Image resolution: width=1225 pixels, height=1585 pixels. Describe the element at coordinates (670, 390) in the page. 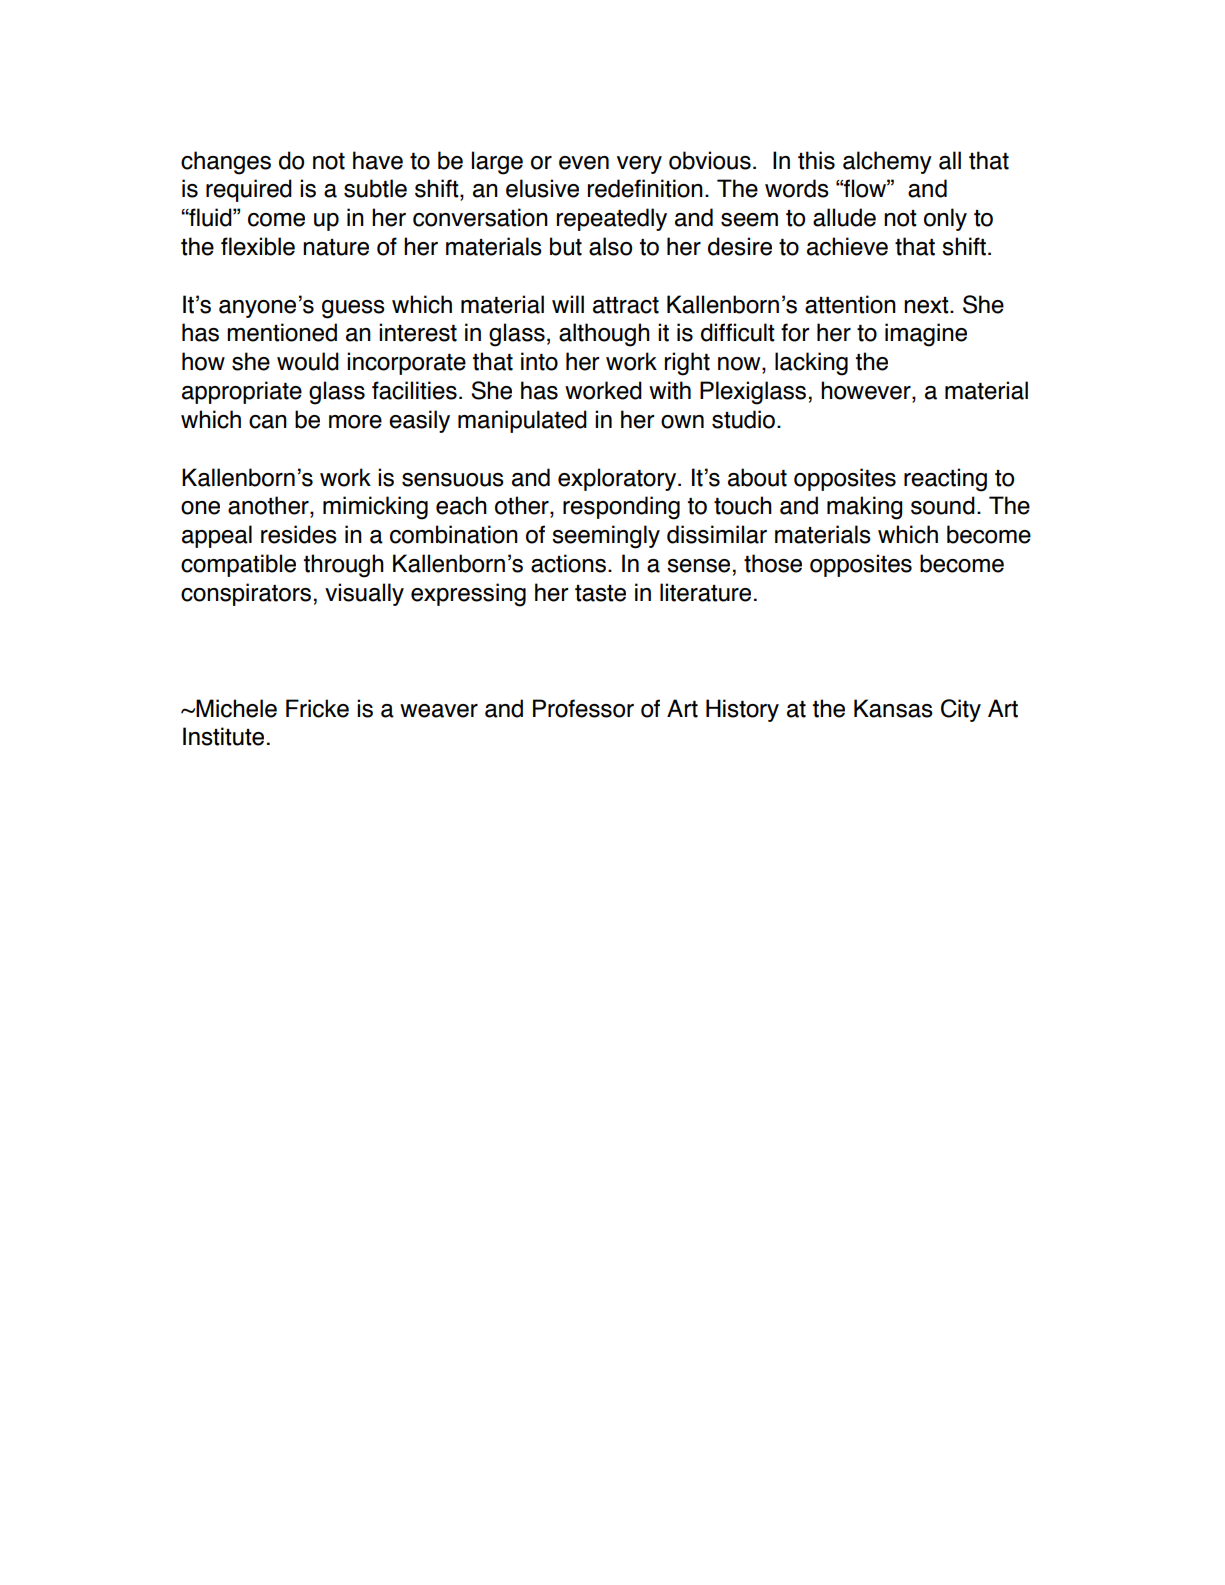

I see `with` at that location.
